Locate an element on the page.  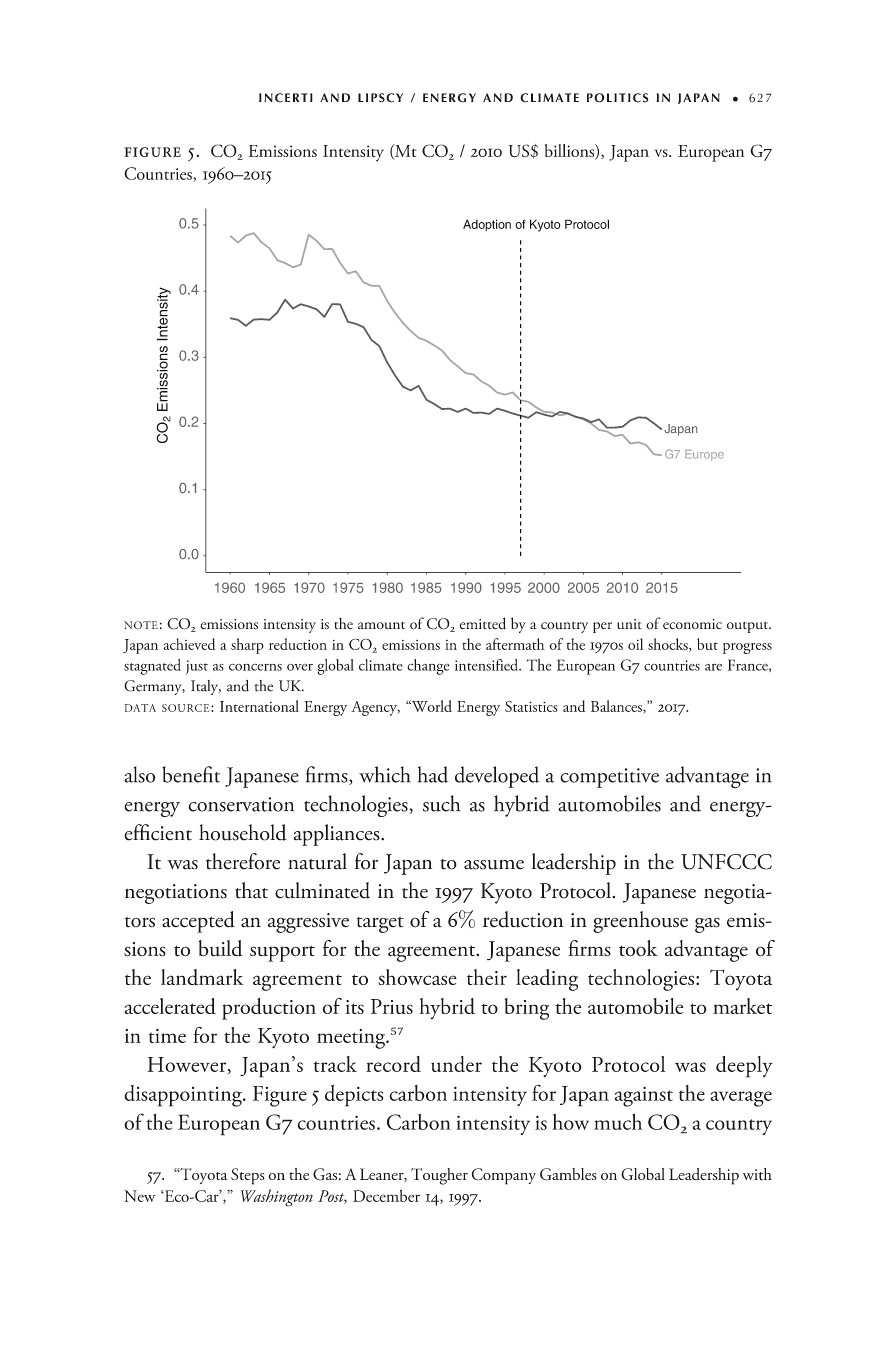
emitted is located at coordinates (483, 623).
